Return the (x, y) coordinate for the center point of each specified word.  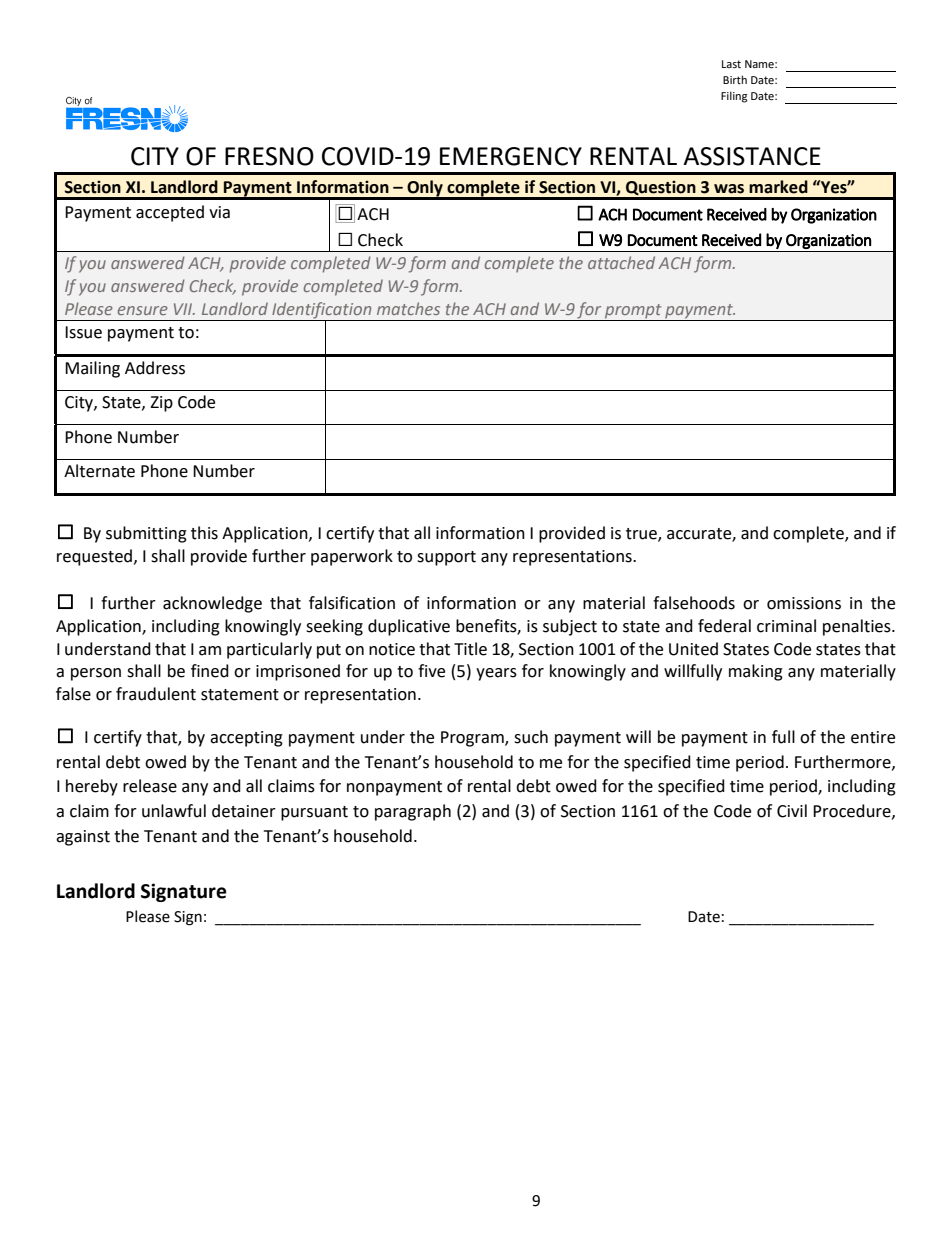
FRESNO (269, 156)
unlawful (174, 811)
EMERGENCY (511, 156)
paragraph (413, 812)
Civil (792, 811)
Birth (735, 79)
